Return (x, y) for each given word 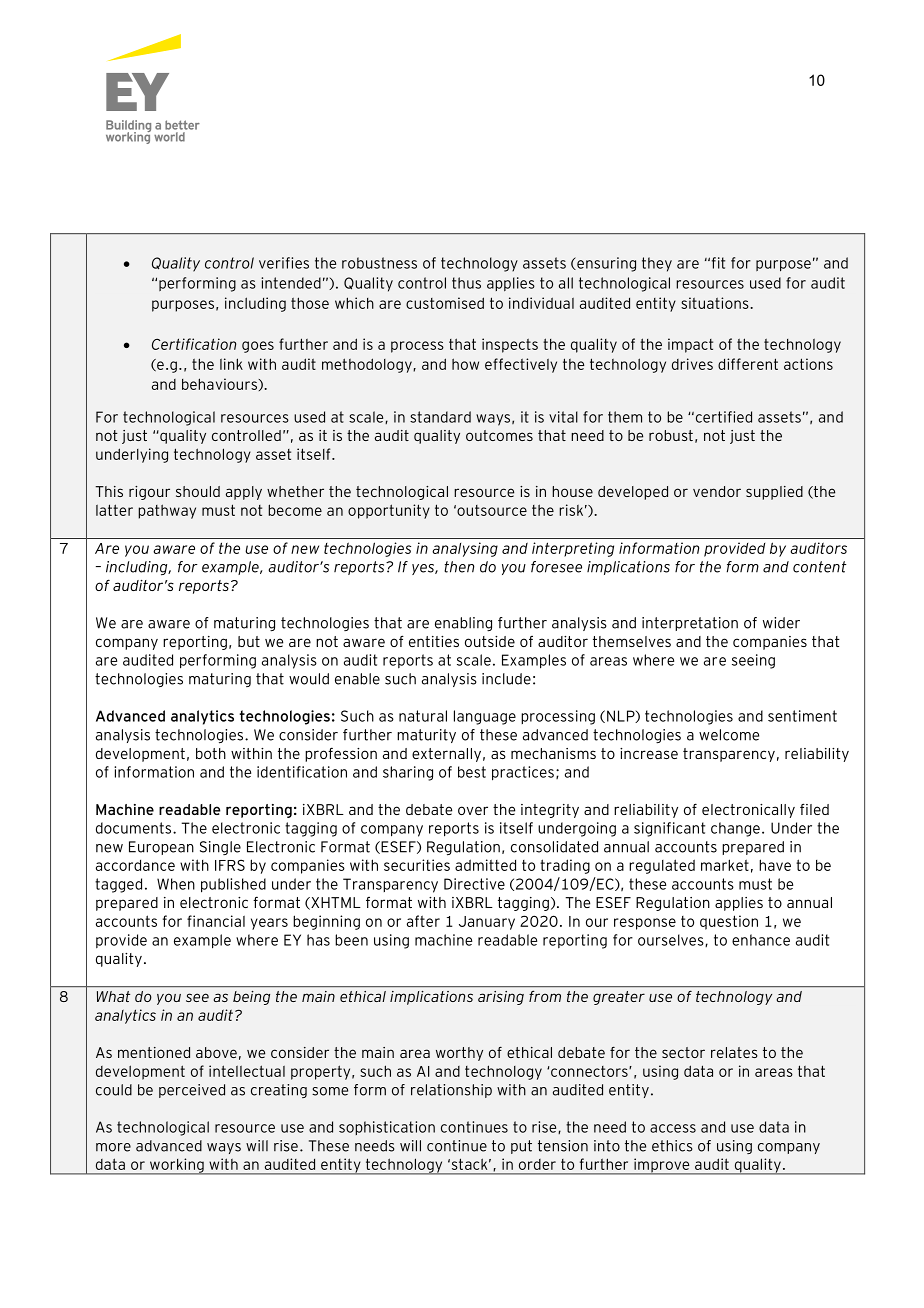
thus (466, 283)
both (211, 753)
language (485, 717)
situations (716, 303)
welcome (729, 735)
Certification (194, 344)
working (177, 1166)
